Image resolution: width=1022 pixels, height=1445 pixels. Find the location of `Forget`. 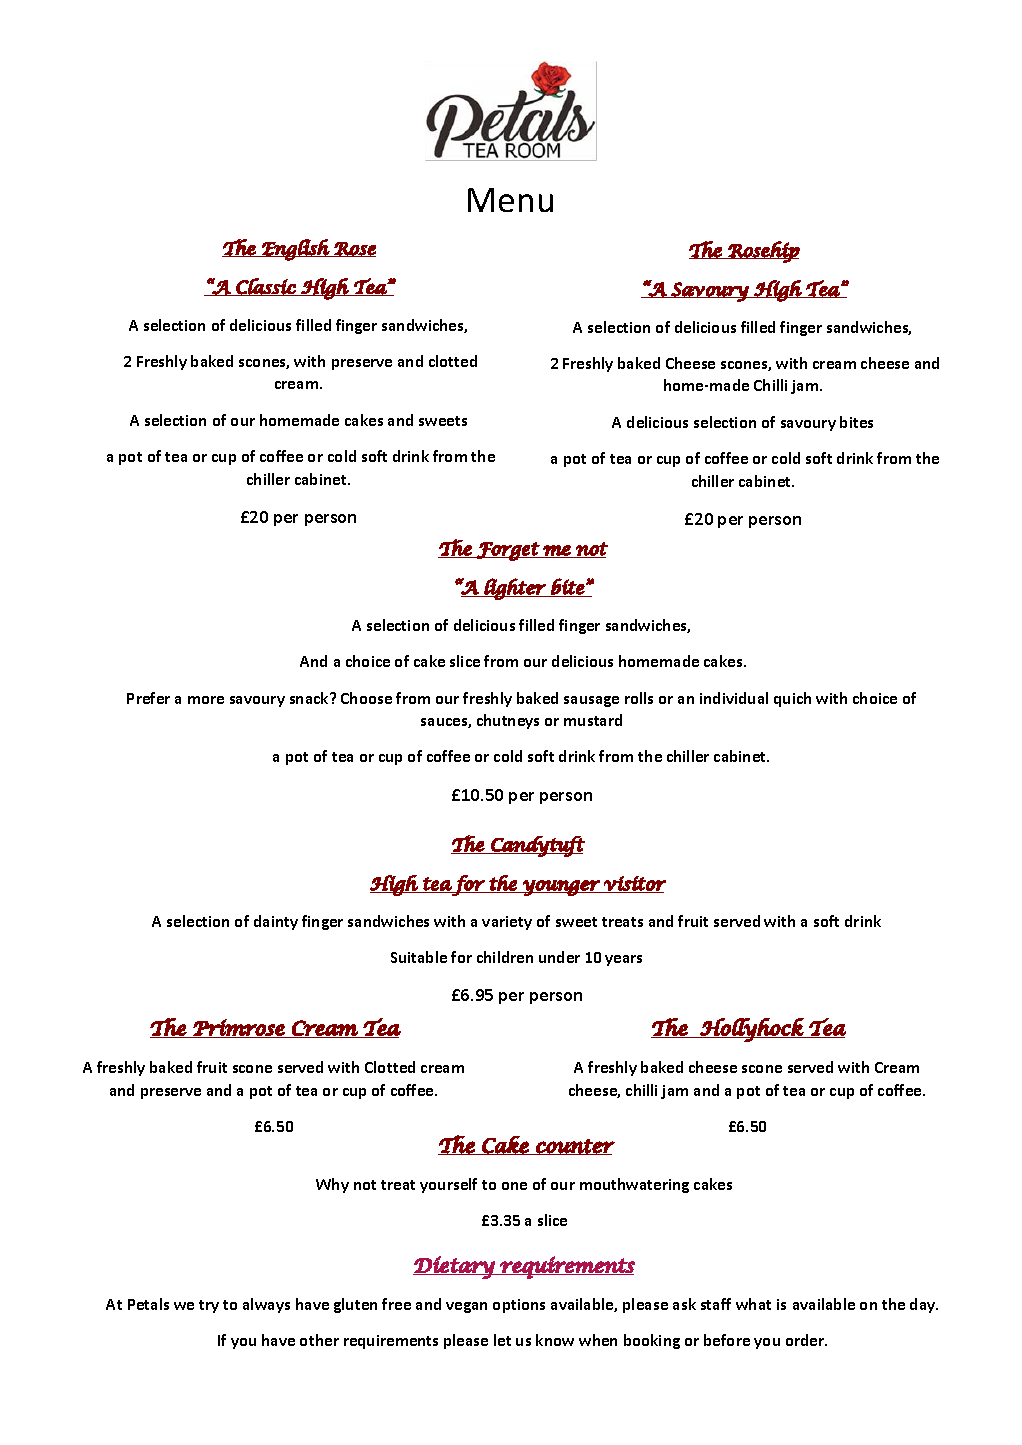

Forget is located at coordinates (508, 551).
